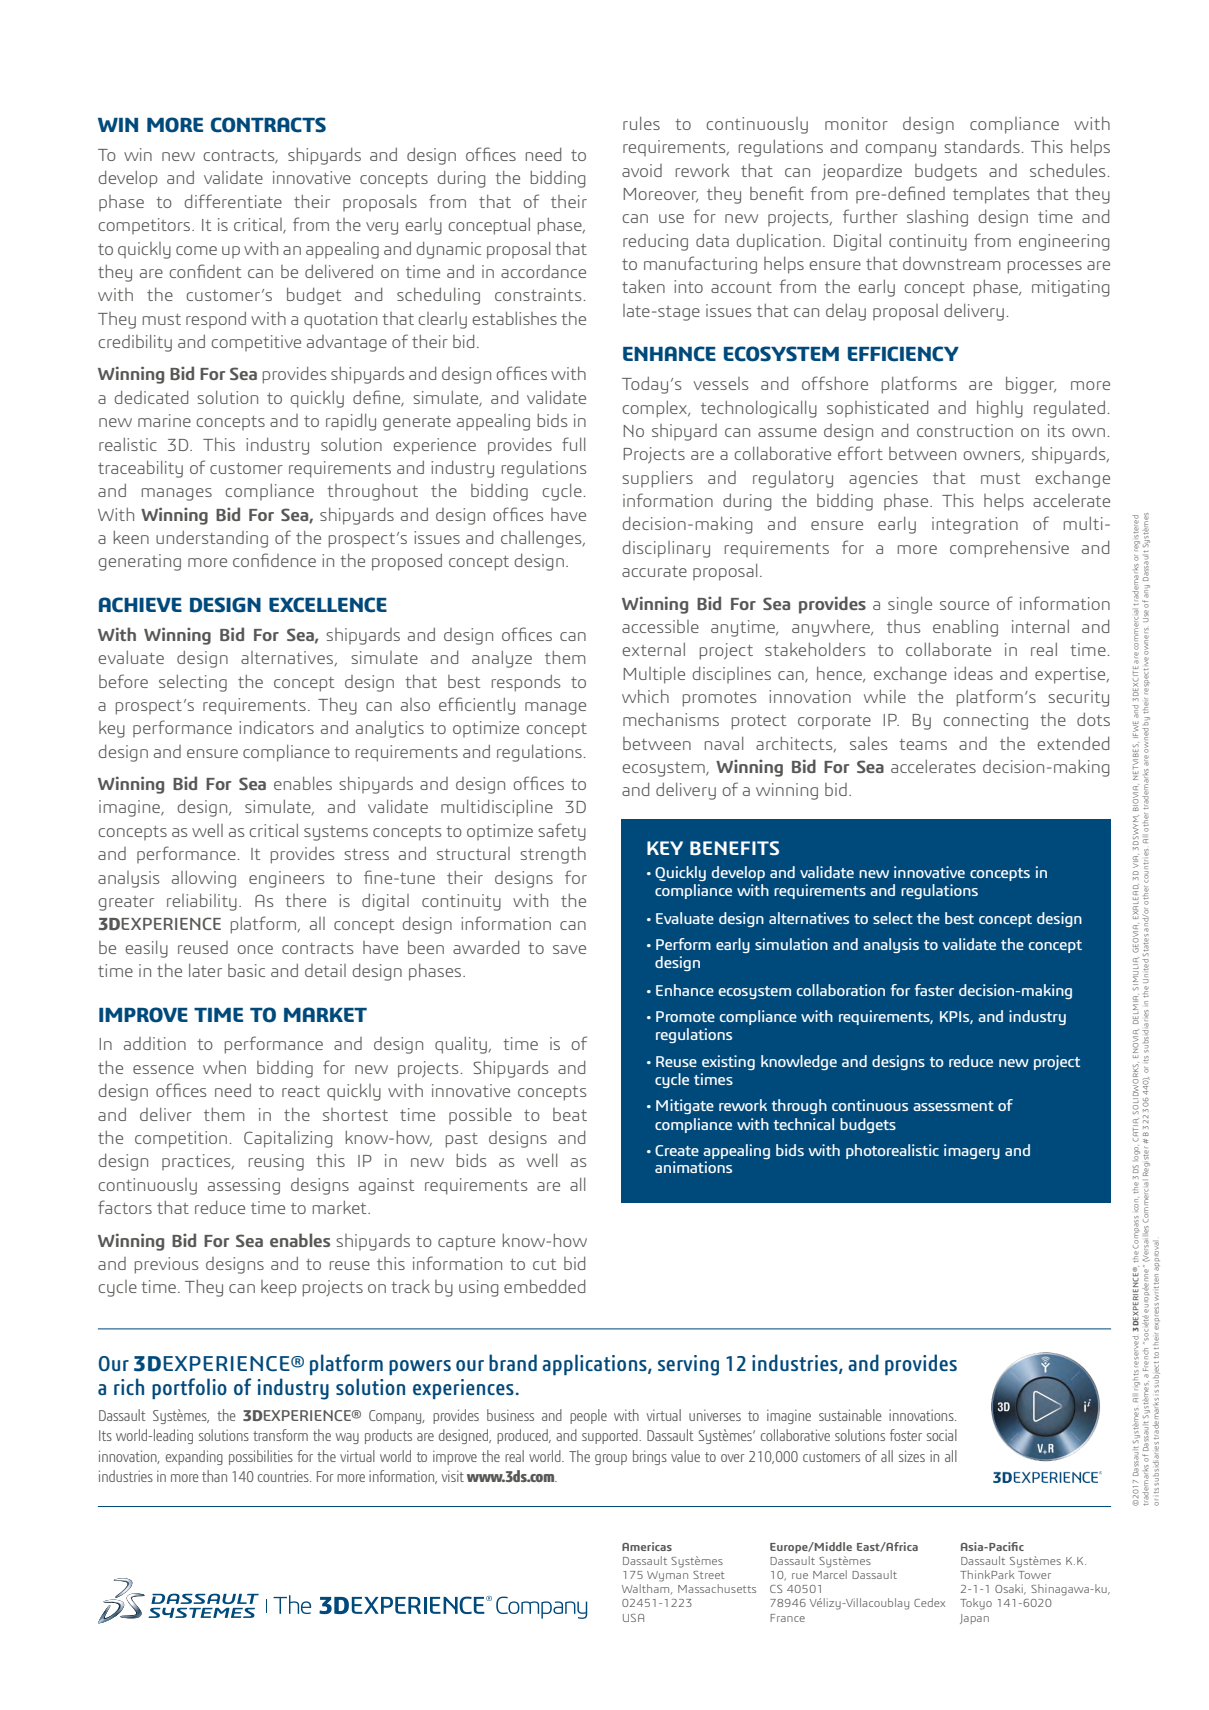 The width and height of the document is (1209, 1710). Describe the element at coordinates (965, 628) in the document. I see `enabling` at that location.
